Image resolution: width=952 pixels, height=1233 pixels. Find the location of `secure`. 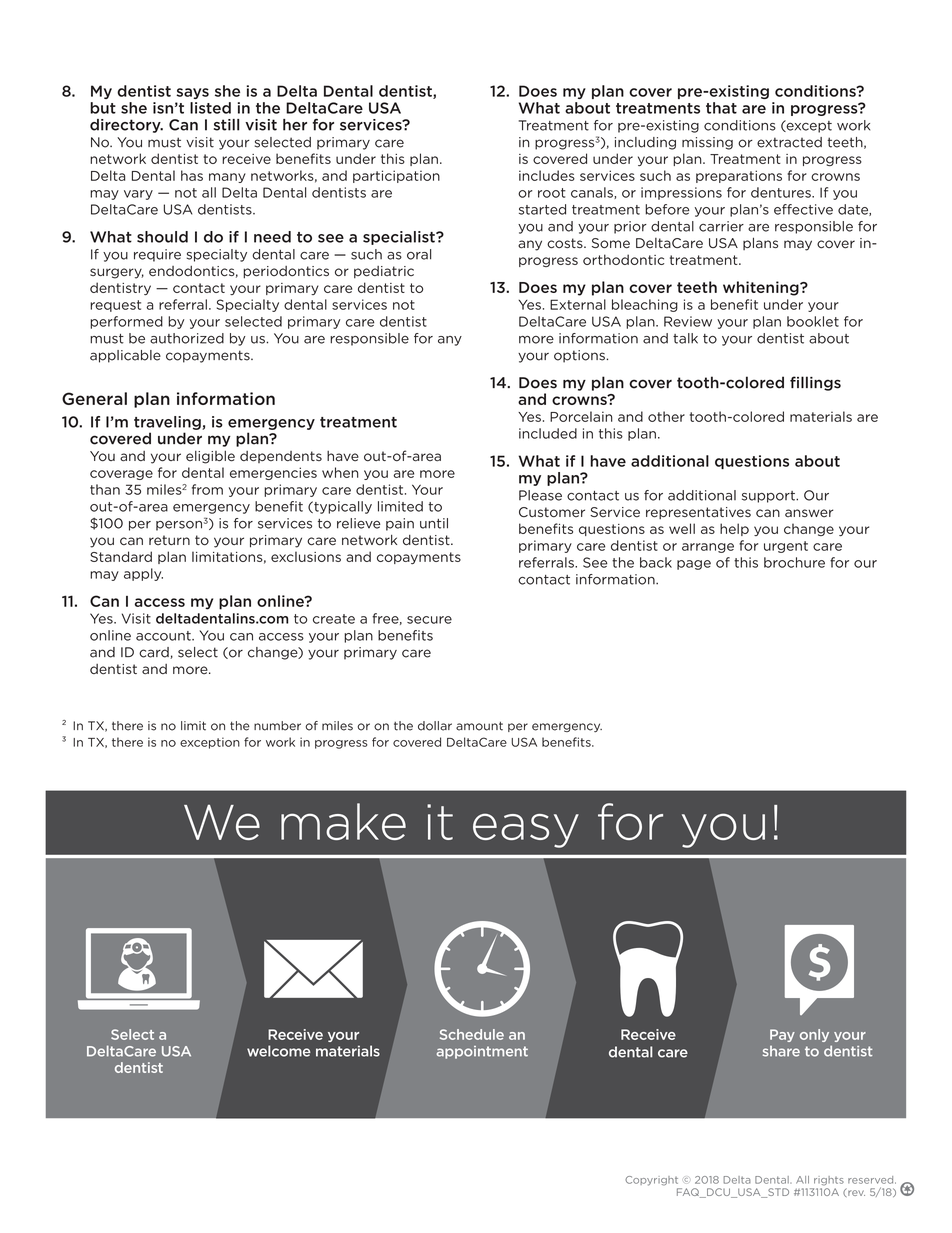

secure is located at coordinates (429, 620).
